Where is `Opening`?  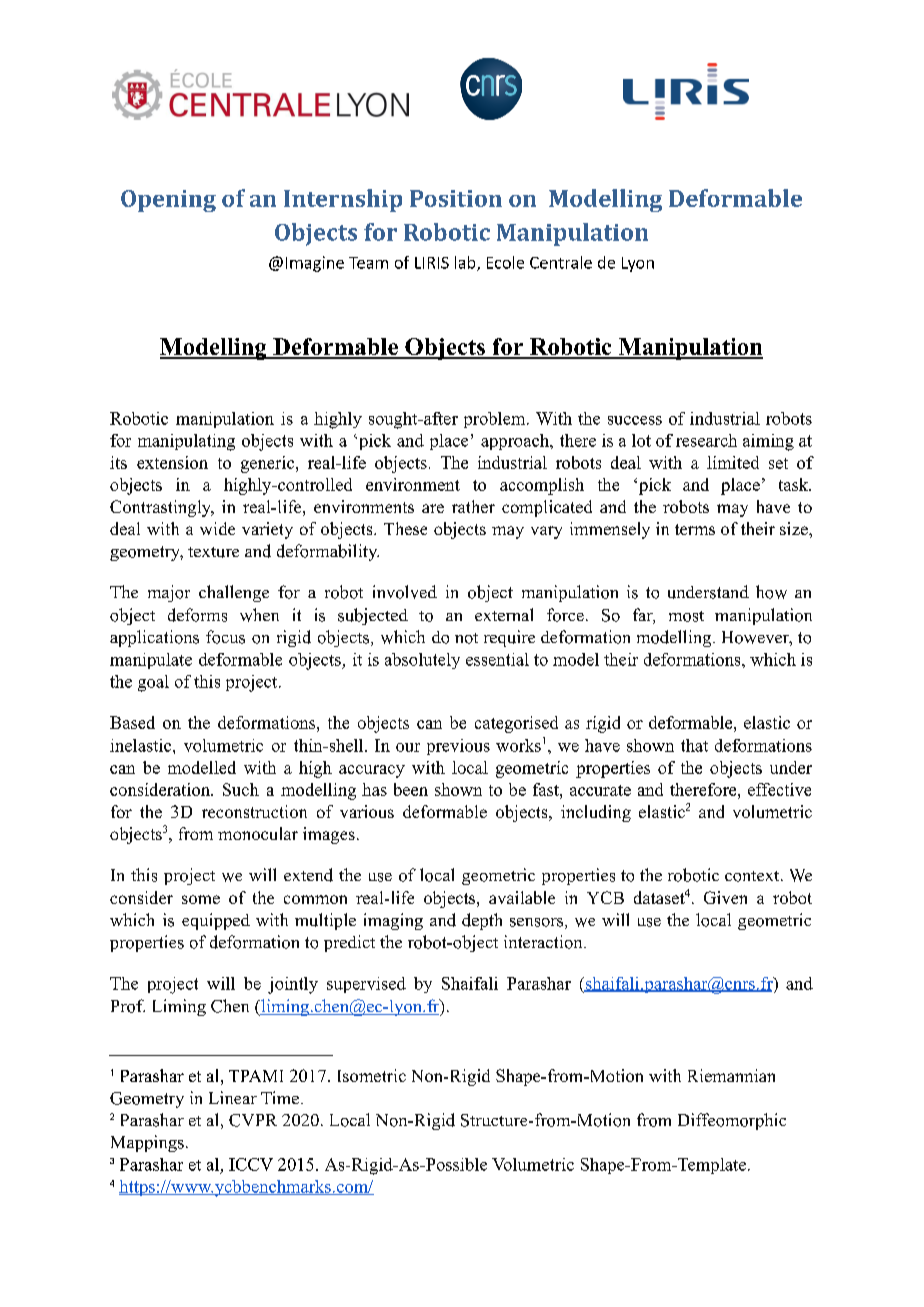
Opening is located at coordinates (168, 201).
